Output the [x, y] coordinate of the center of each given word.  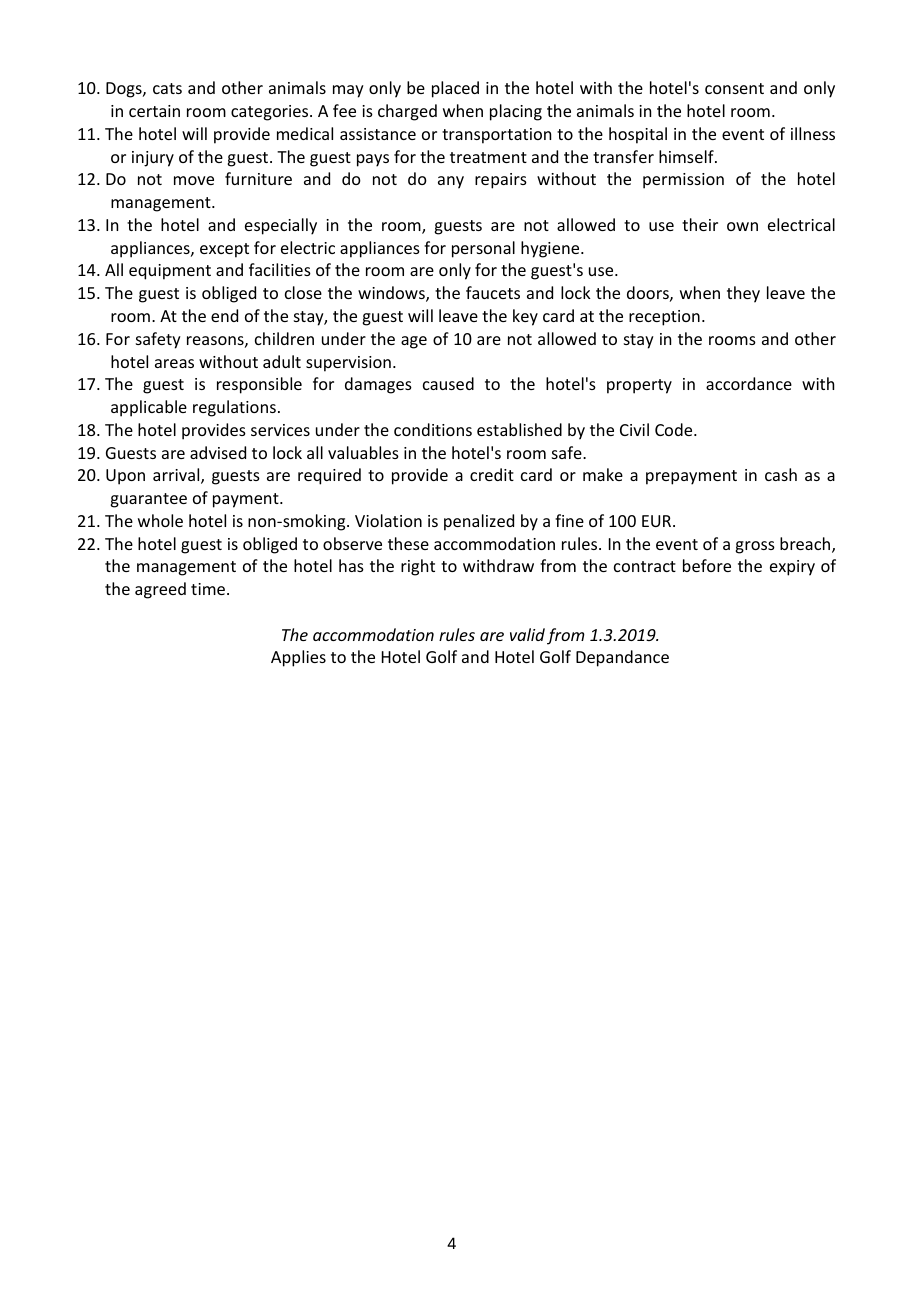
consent [734, 88]
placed [455, 89]
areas [174, 363]
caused [448, 383]
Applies [298, 658]
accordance [749, 383]
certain [154, 111]
